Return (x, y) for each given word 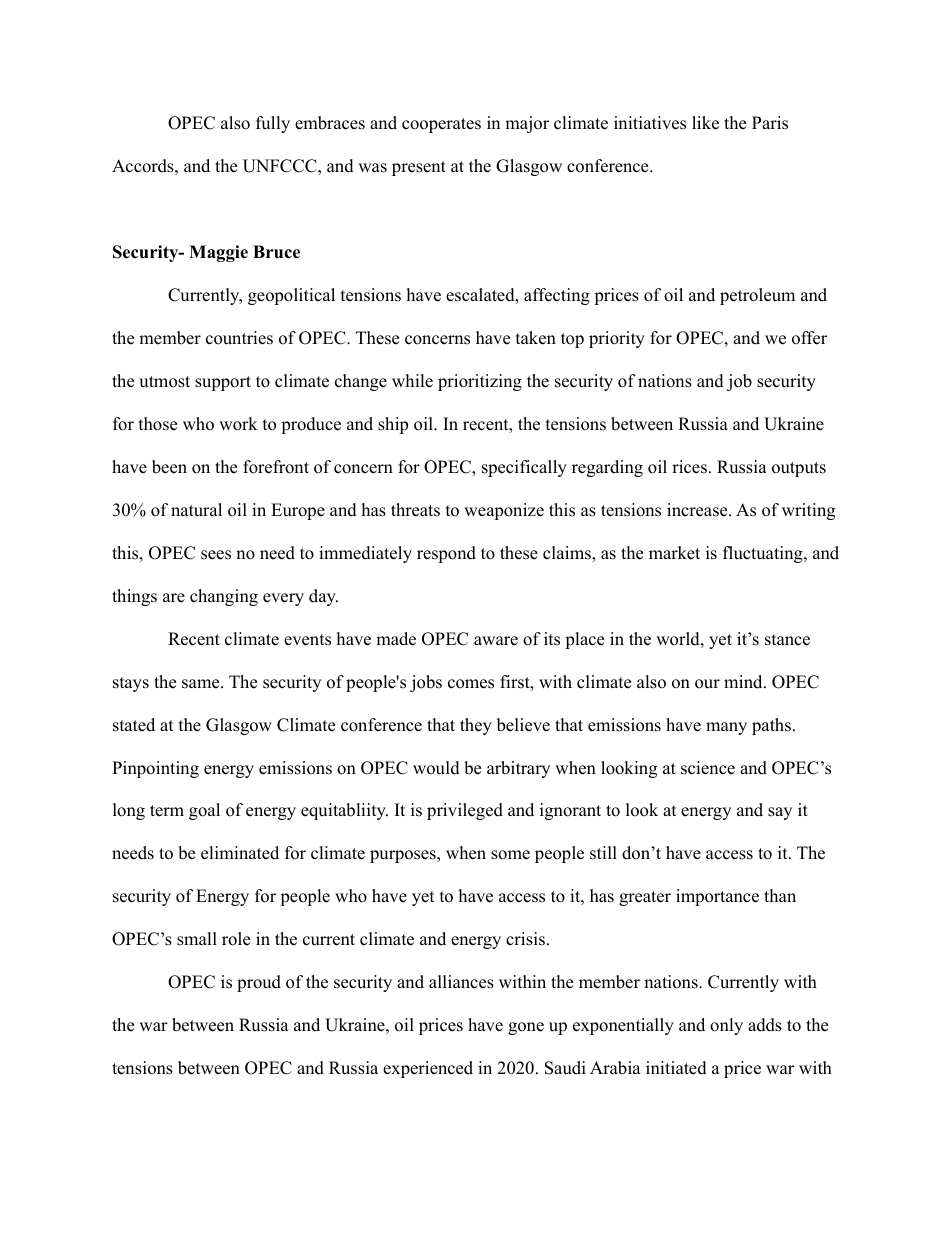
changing (224, 597)
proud (259, 983)
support (223, 383)
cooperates (441, 125)
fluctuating (763, 554)
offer (809, 338)
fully (273, 124)
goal (204, 811)
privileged (465, 811)
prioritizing (480, 382)
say (780, 813)
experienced (428, 1069)
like (705, 123)
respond (446, 554)
